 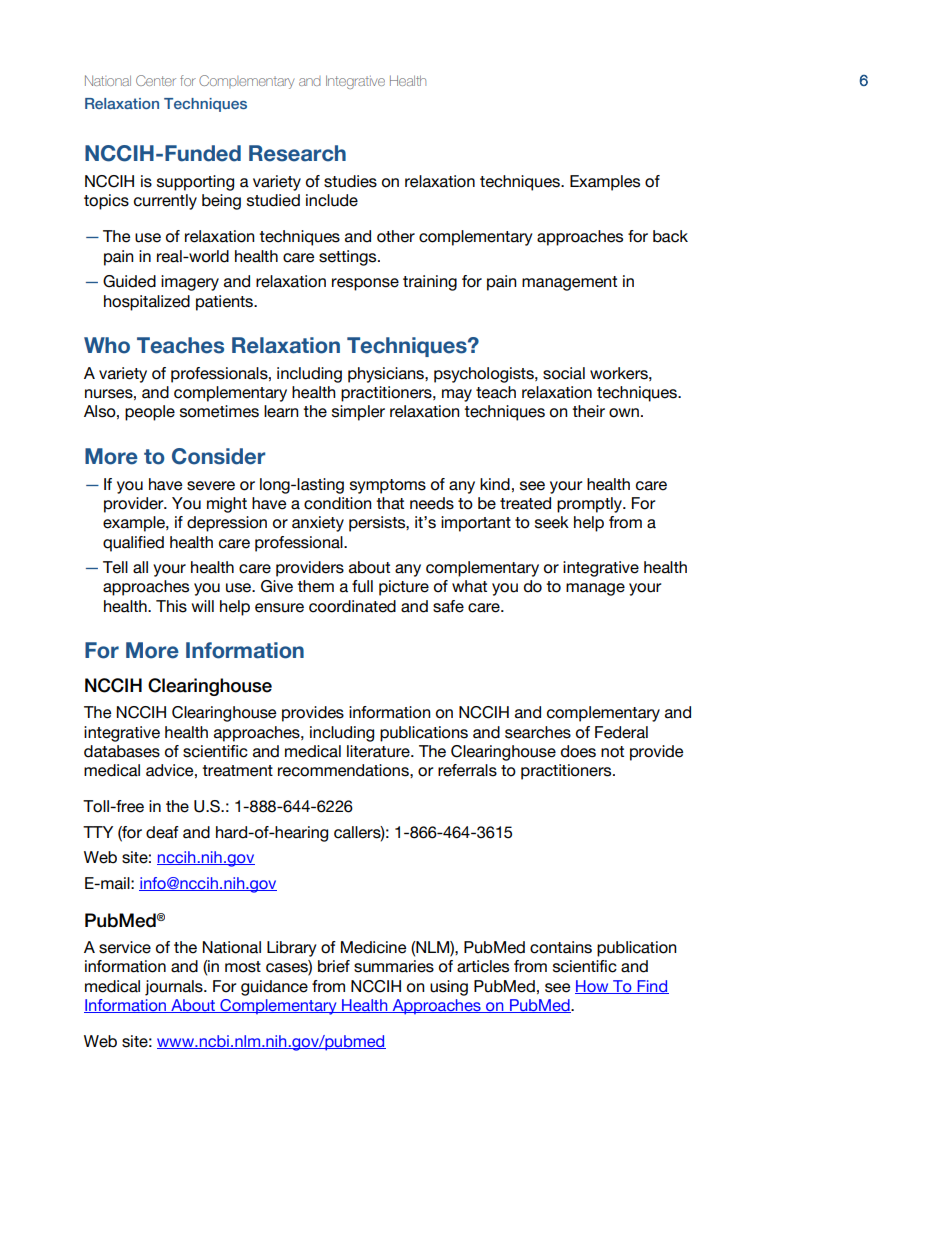 I want to click on journals, so click(x=175, y=988).
